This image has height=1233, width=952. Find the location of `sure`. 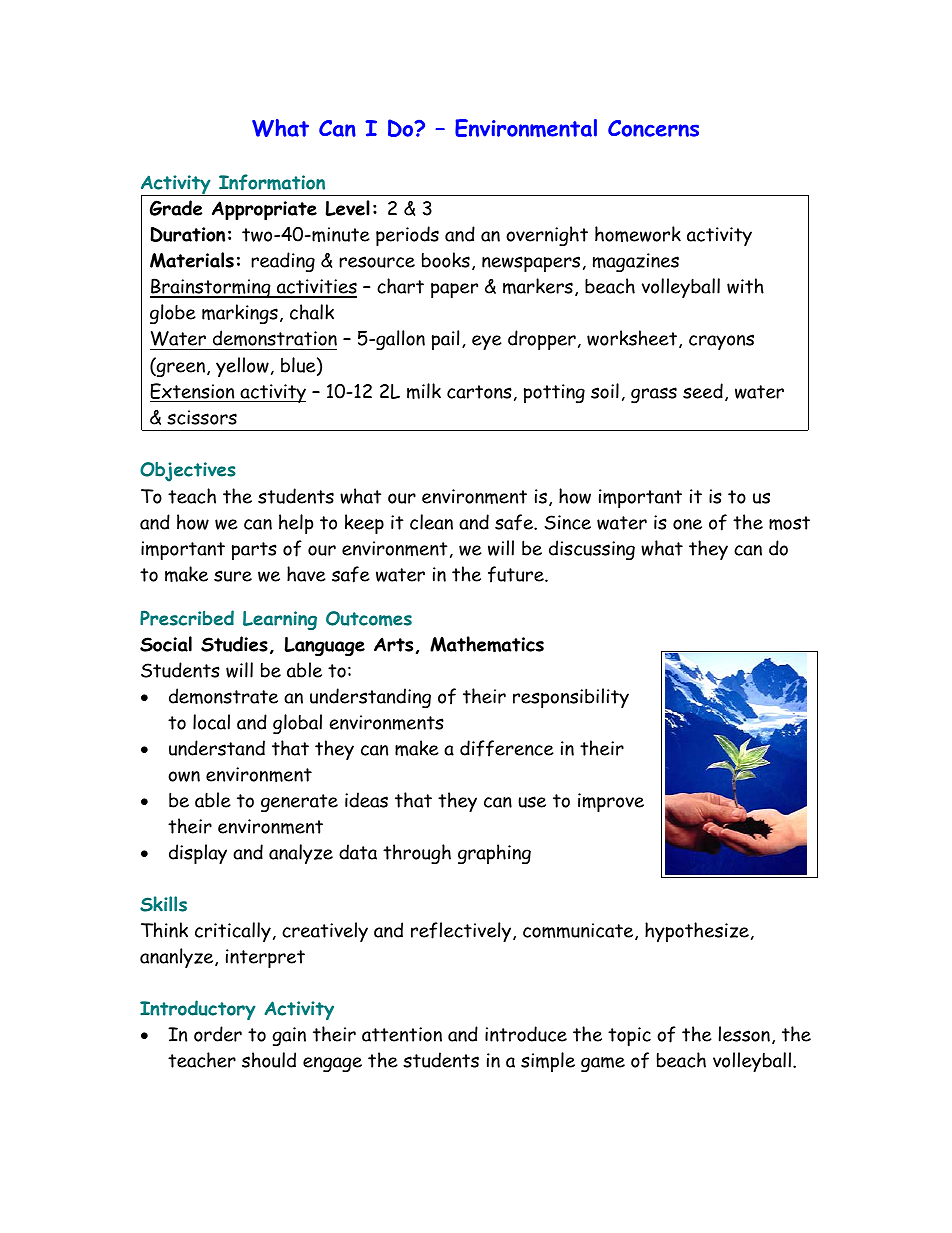

sure is located at coordinates (233, 576).
